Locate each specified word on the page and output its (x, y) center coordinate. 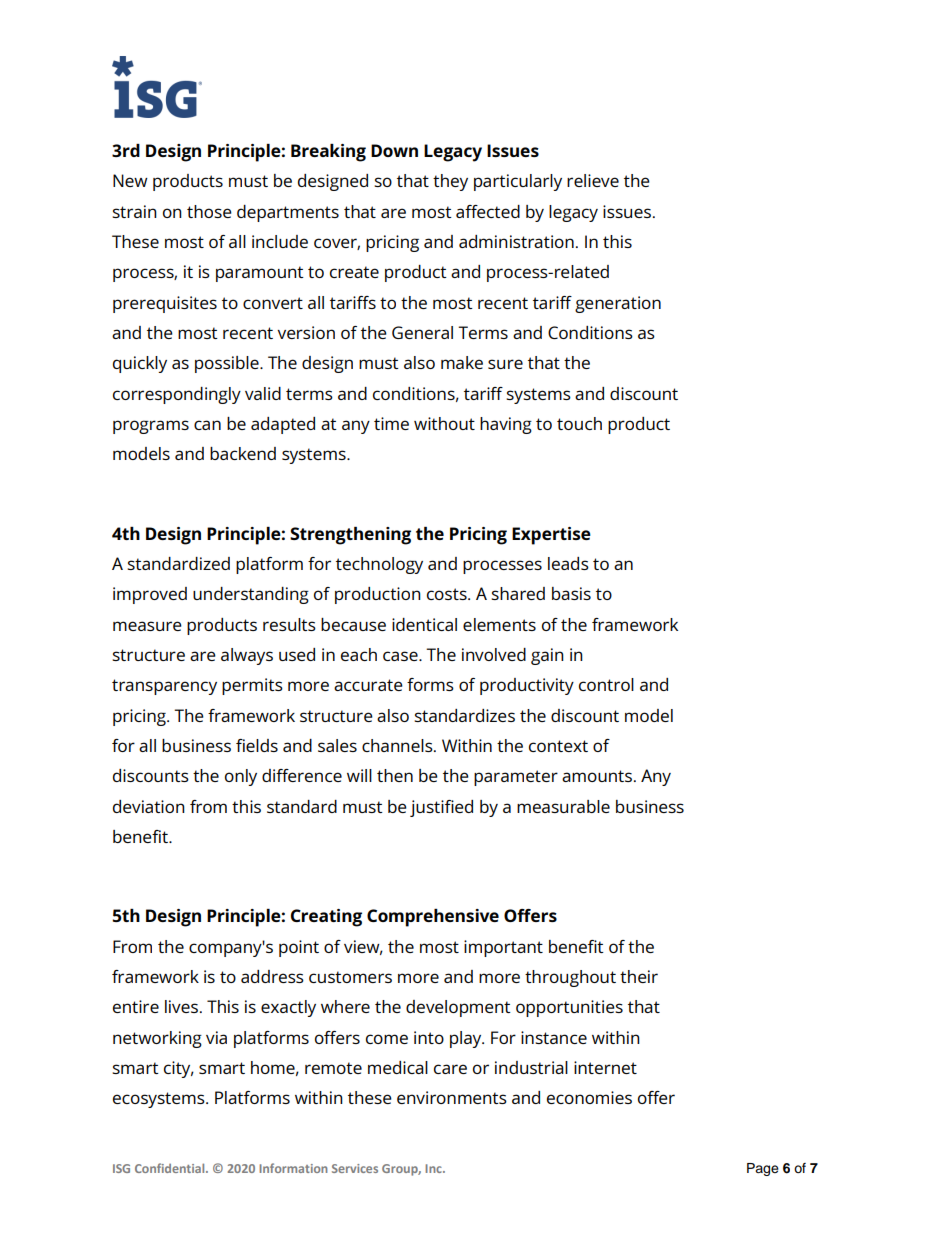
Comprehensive (433, 918)
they (450, 182)
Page (763, 1169)
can (207, 425)
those (209, 211)
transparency (164, 687)
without (444, 423)
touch (579, 423)
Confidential (171, 1168)
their (639, 976)
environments (452, 1097)
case (401, 656)
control (606, 684)
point (299, 948)
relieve (593, 180)
